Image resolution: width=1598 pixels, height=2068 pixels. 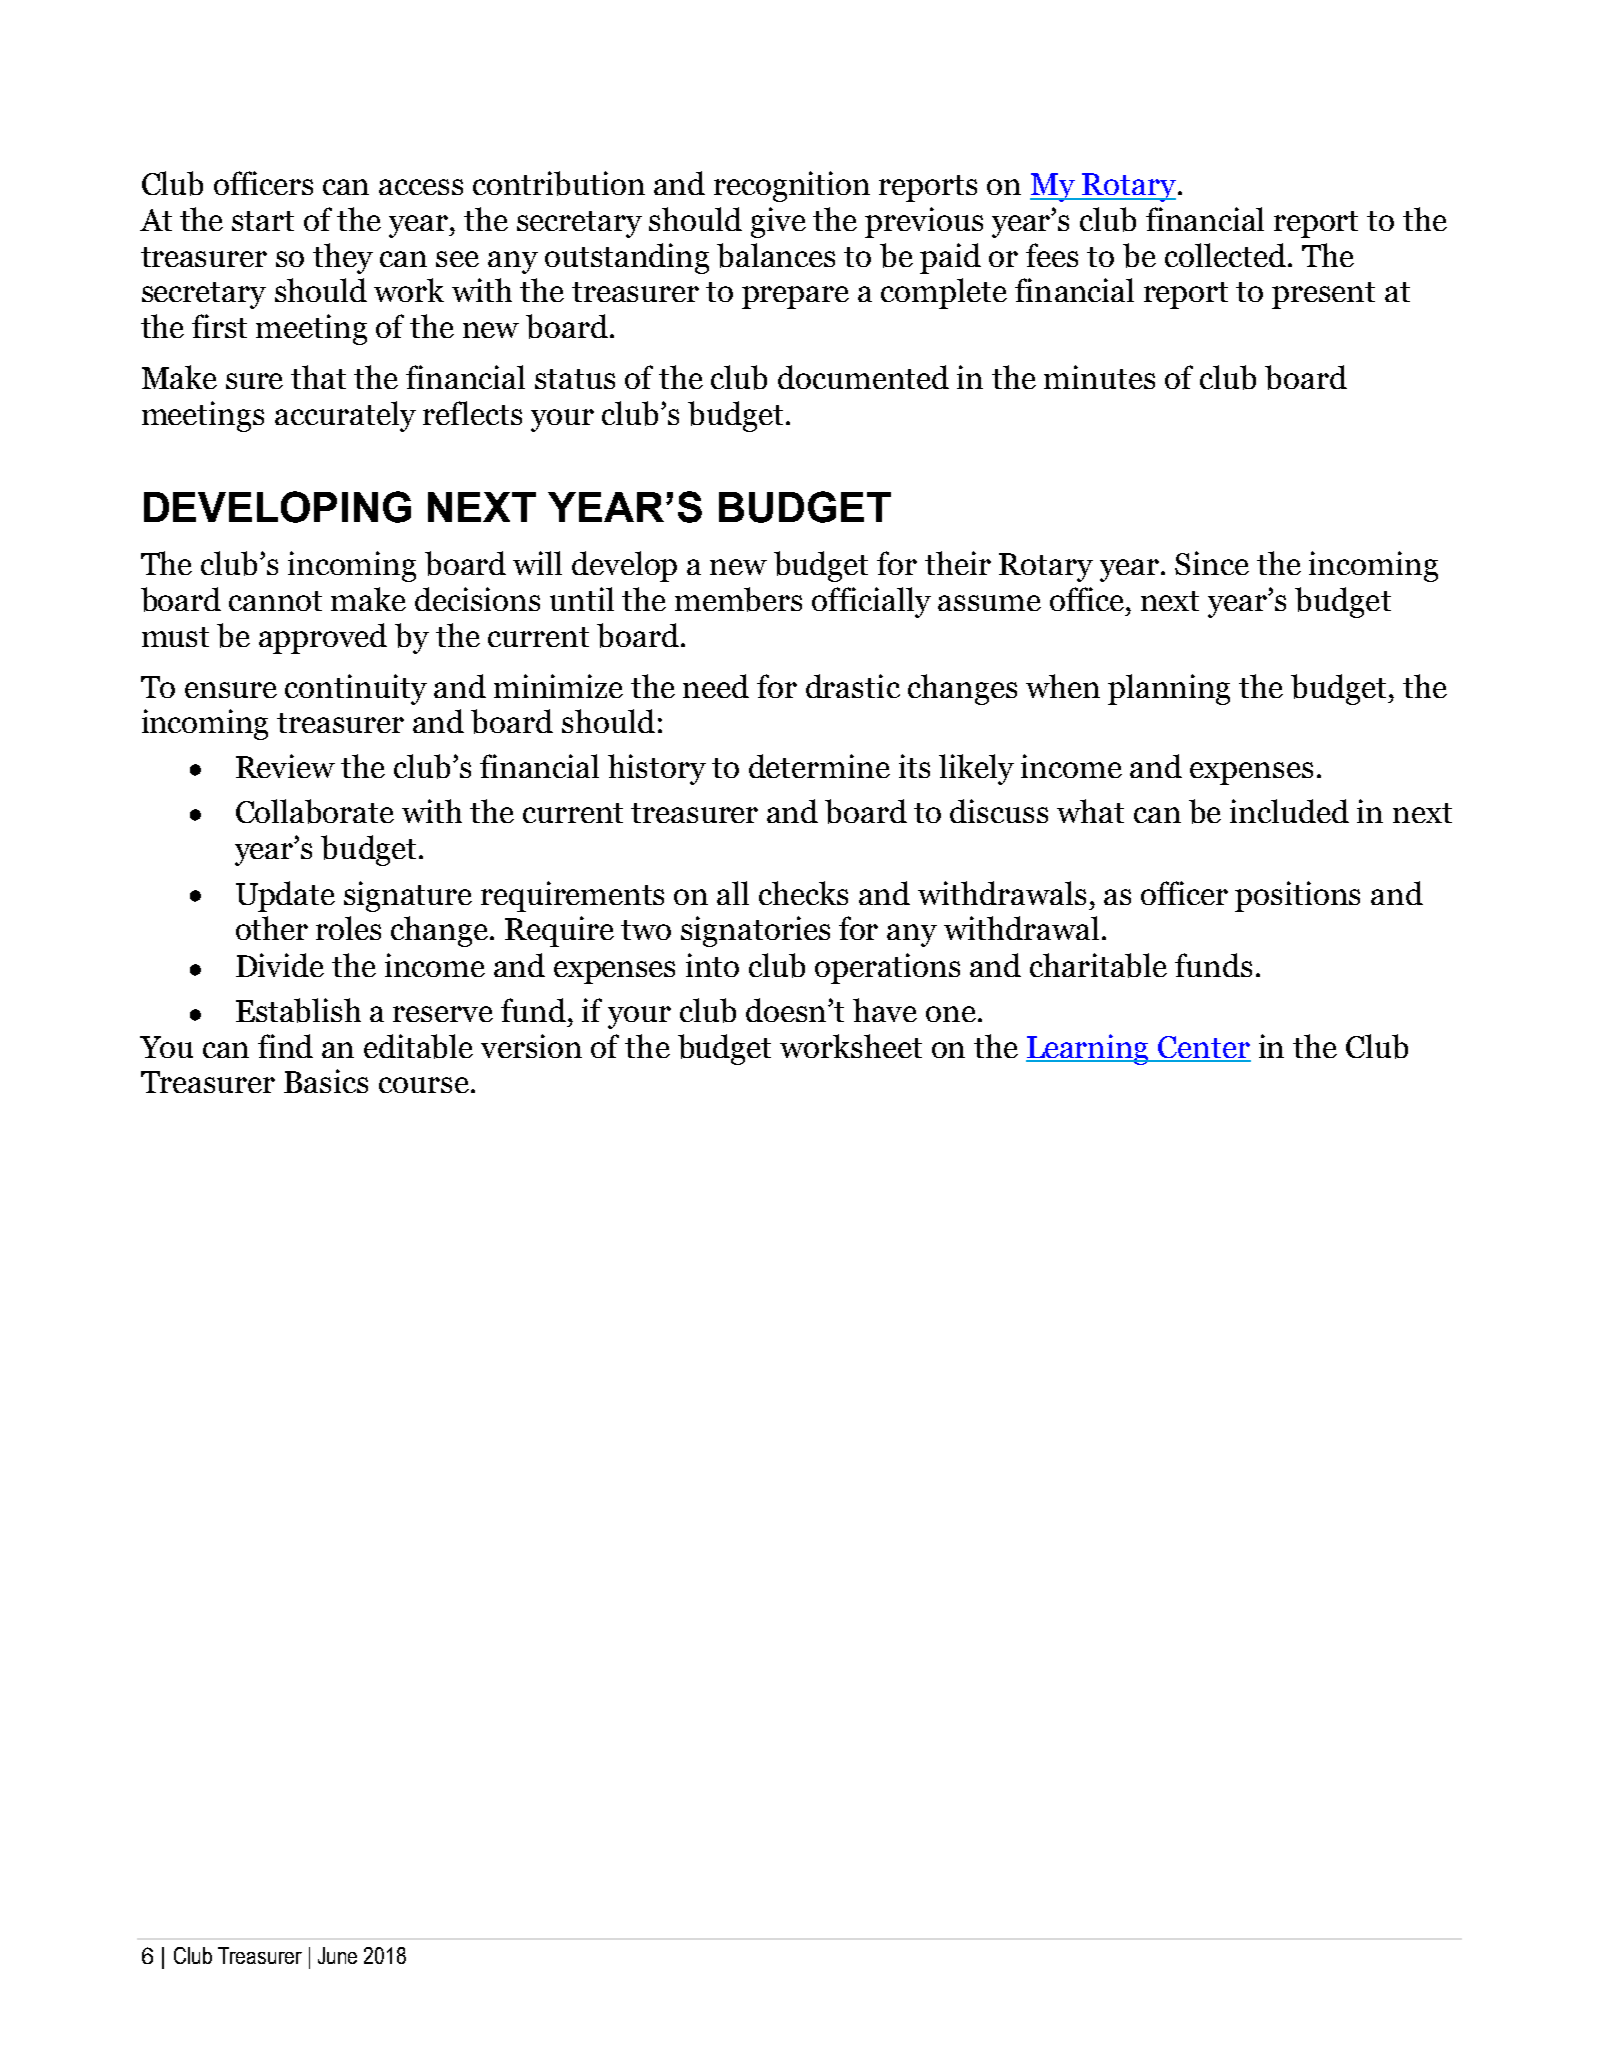 What do you see at coordinates (1225, 255) in the image?
I see `collected` at bounding box center [1225, 255].
